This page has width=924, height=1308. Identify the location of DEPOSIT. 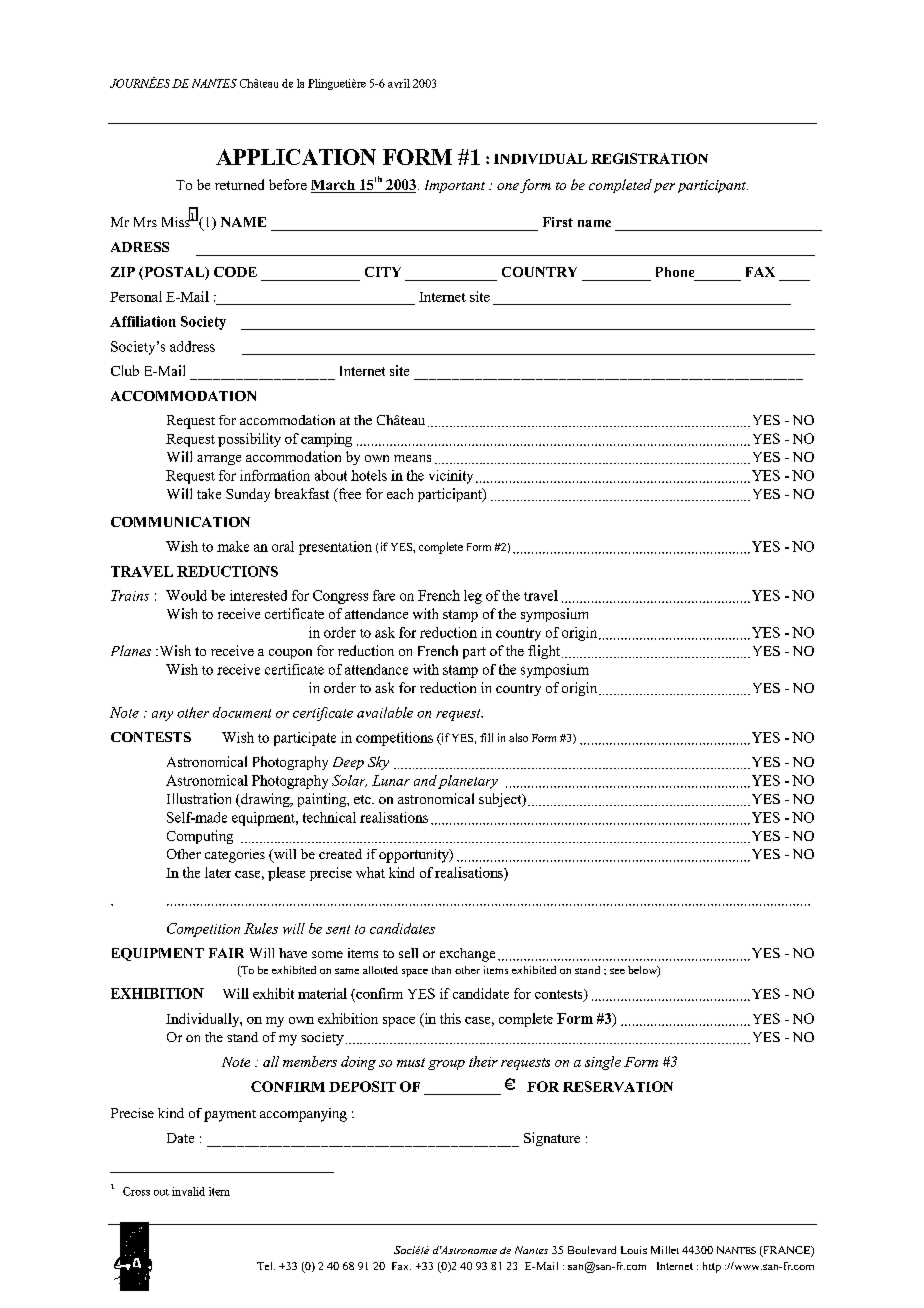
(362, 1086).
